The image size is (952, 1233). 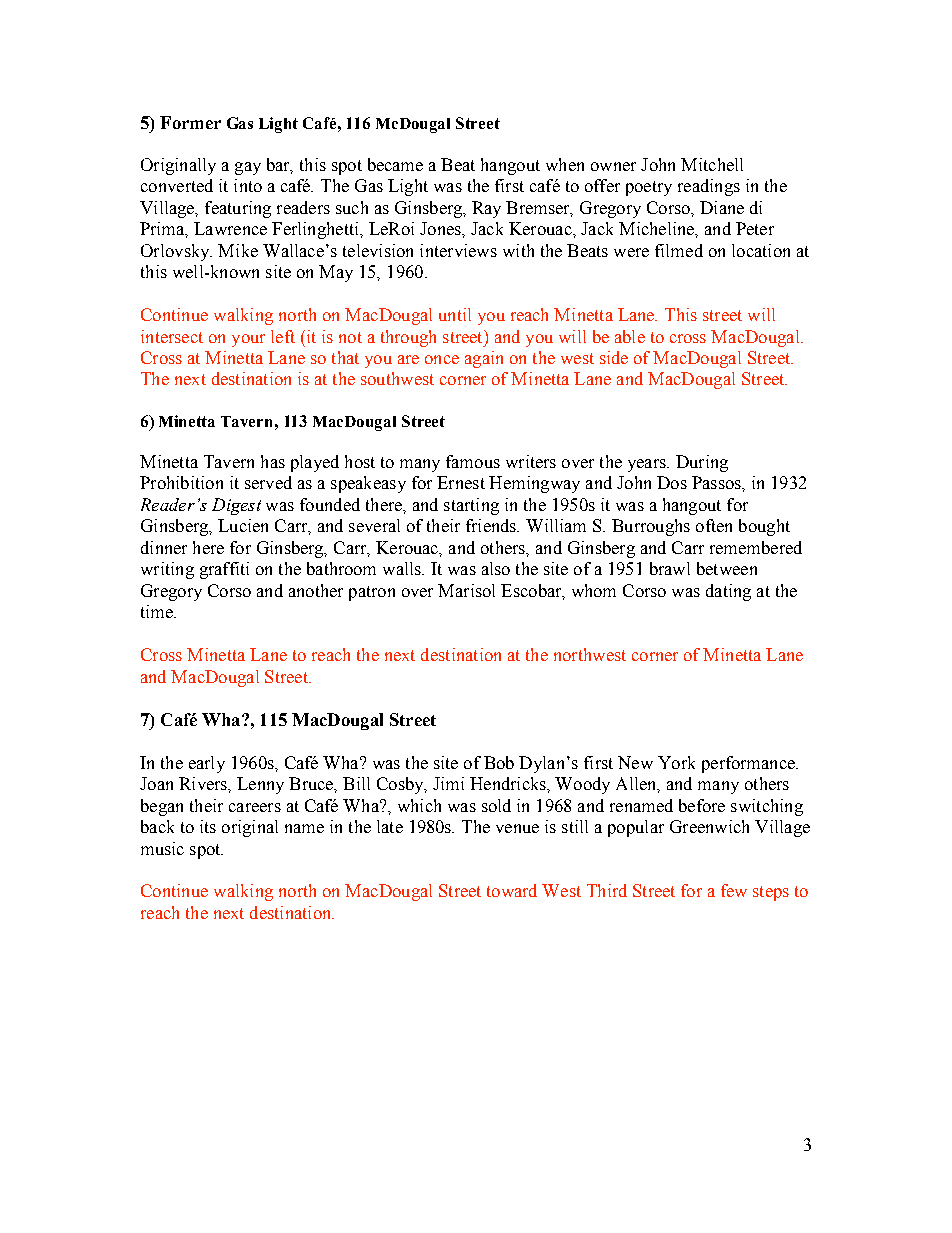 I want to click on Bob, so click(x=499, y=762).
